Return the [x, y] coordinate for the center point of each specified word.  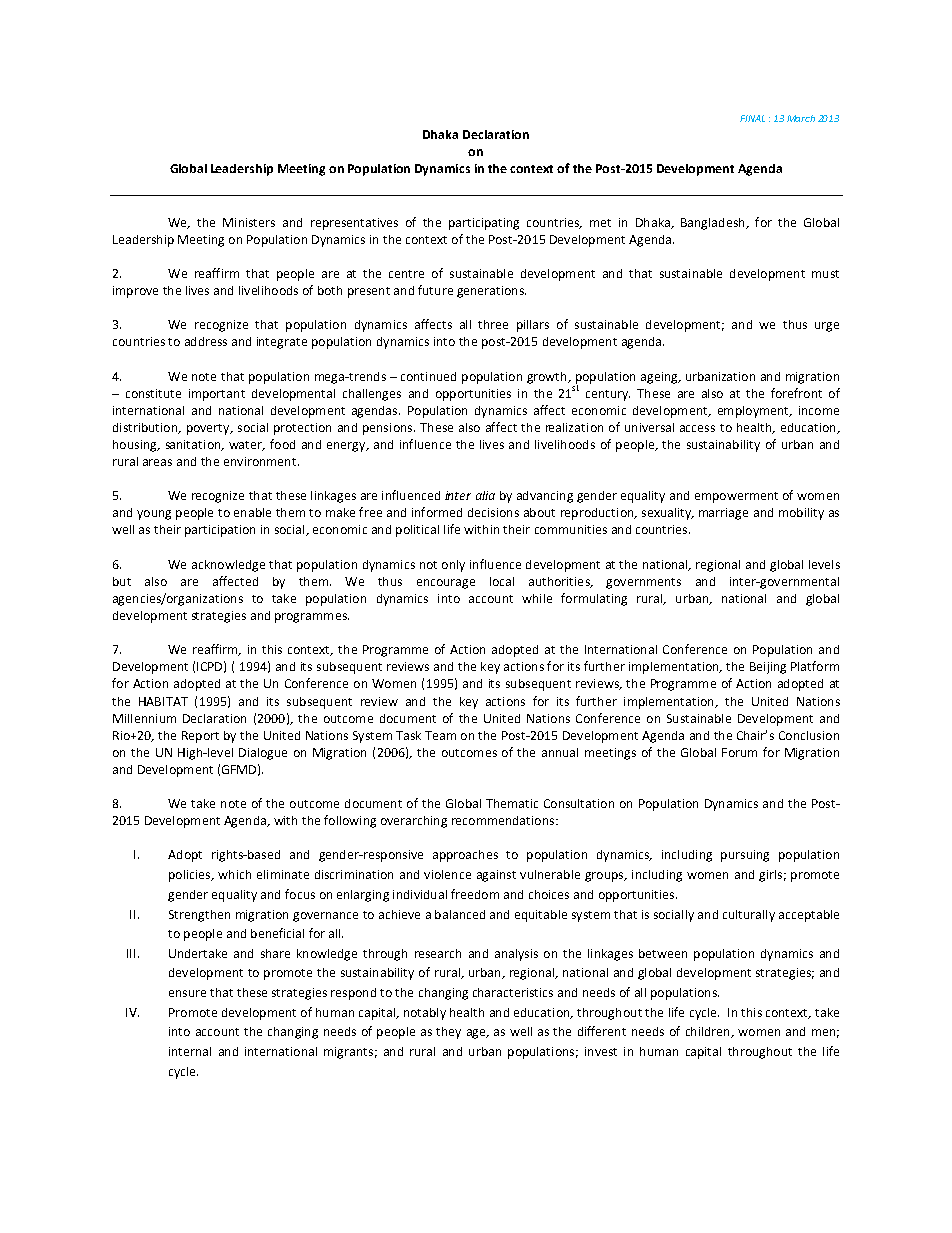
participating [484, 224]
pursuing [745, 856]
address [206, 341]
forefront [796, 393]
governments [643, 583]
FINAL [752, 118]
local [502, 581]
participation [220, 531]
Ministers [249, 222]
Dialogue [263, 754]
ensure [187, 993]
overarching [414, 822]
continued [428, 376]
